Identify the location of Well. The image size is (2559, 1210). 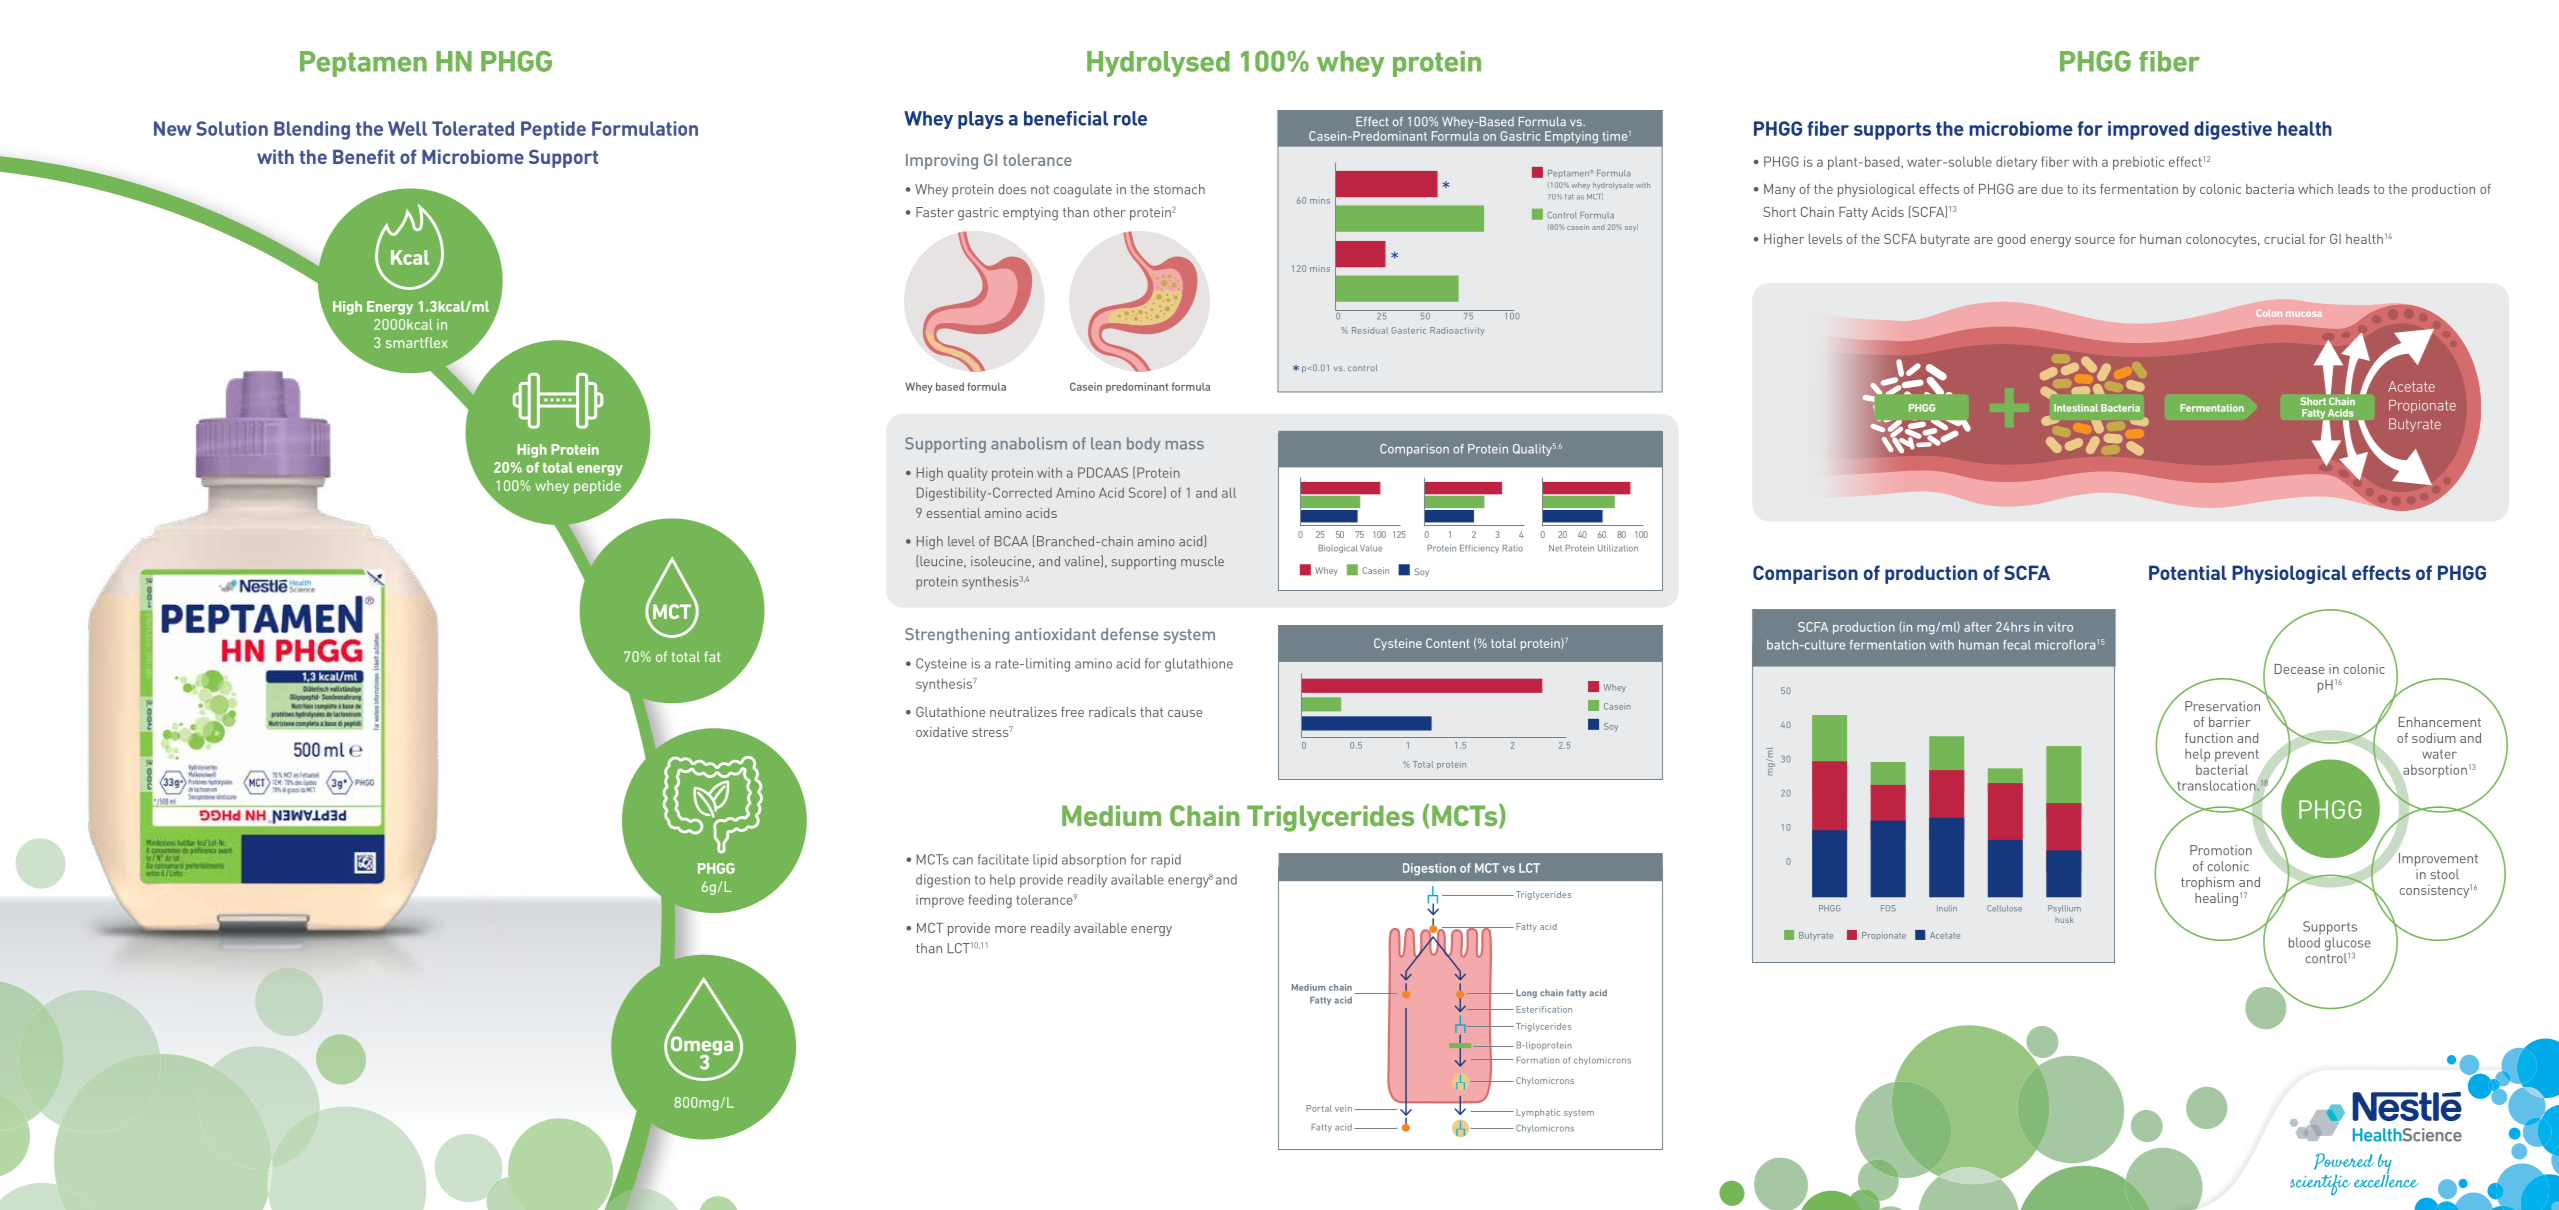
(407, 128).
